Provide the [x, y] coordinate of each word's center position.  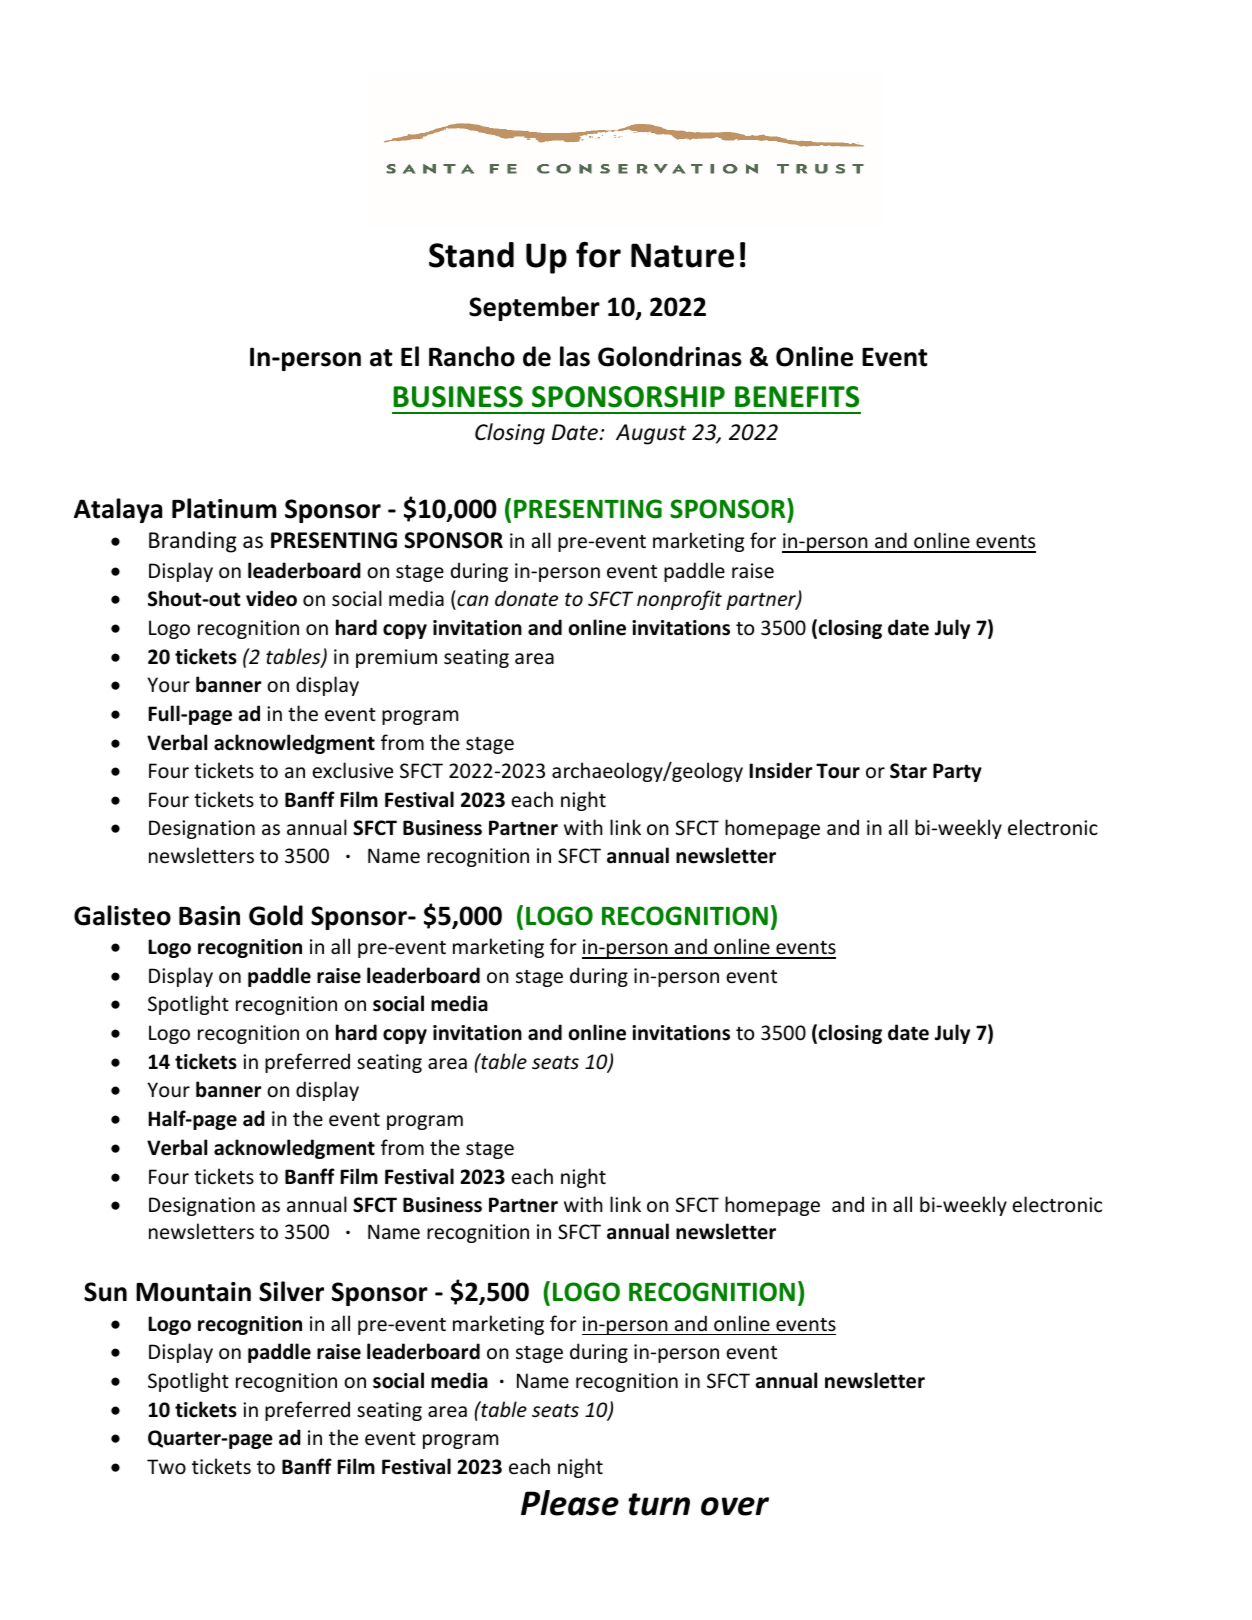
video [271, 598]
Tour [838, 771]
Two [166, 1467]
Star [908, 771]
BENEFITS [797, 397]
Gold [276, 915]
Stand [471, 255]
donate [526, 598]
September [534, 308]
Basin [209, 916]
